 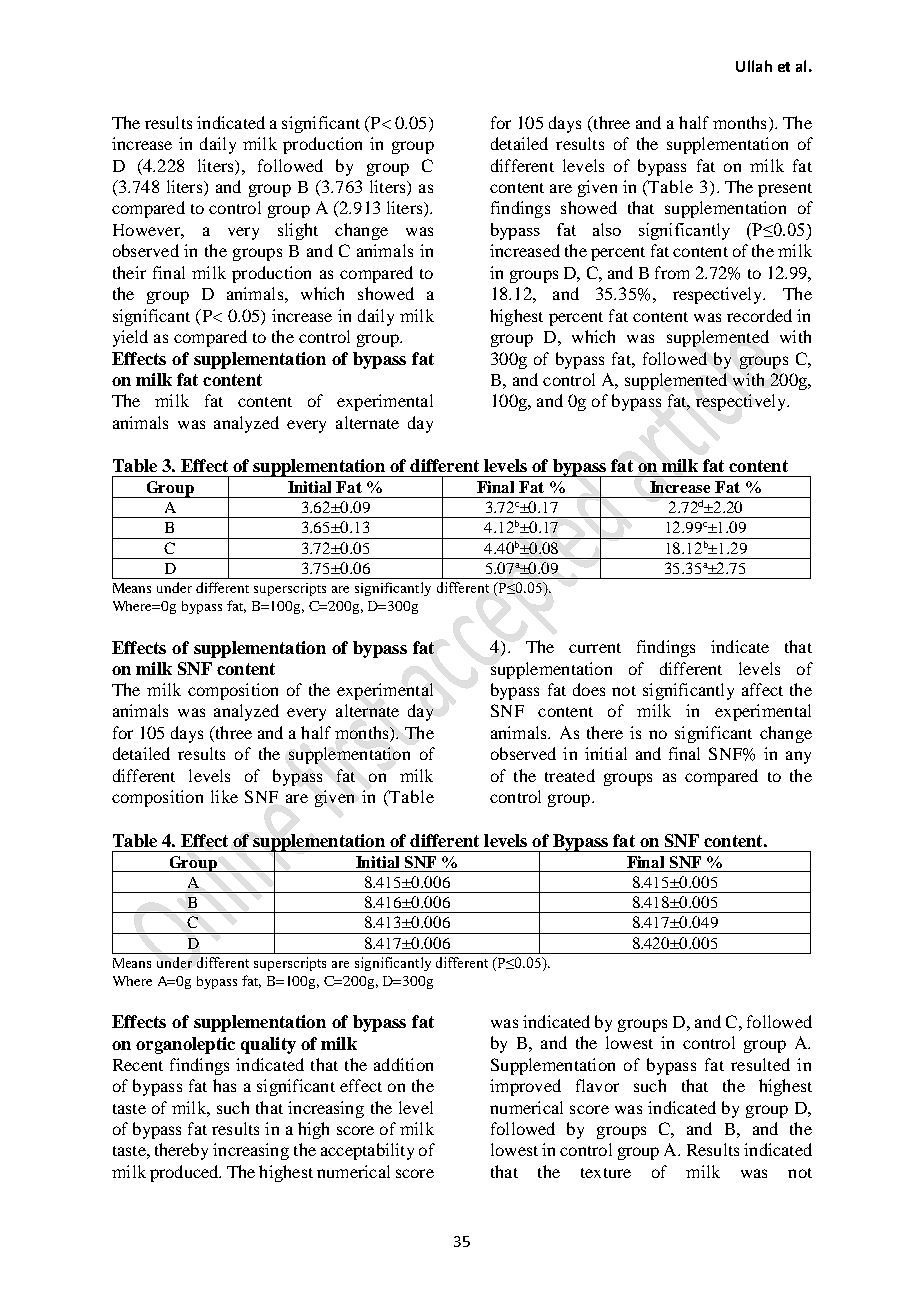 What do you see at coordinates (762, 689) in the image?
I see `affect` at bounding box center [762, 689].
